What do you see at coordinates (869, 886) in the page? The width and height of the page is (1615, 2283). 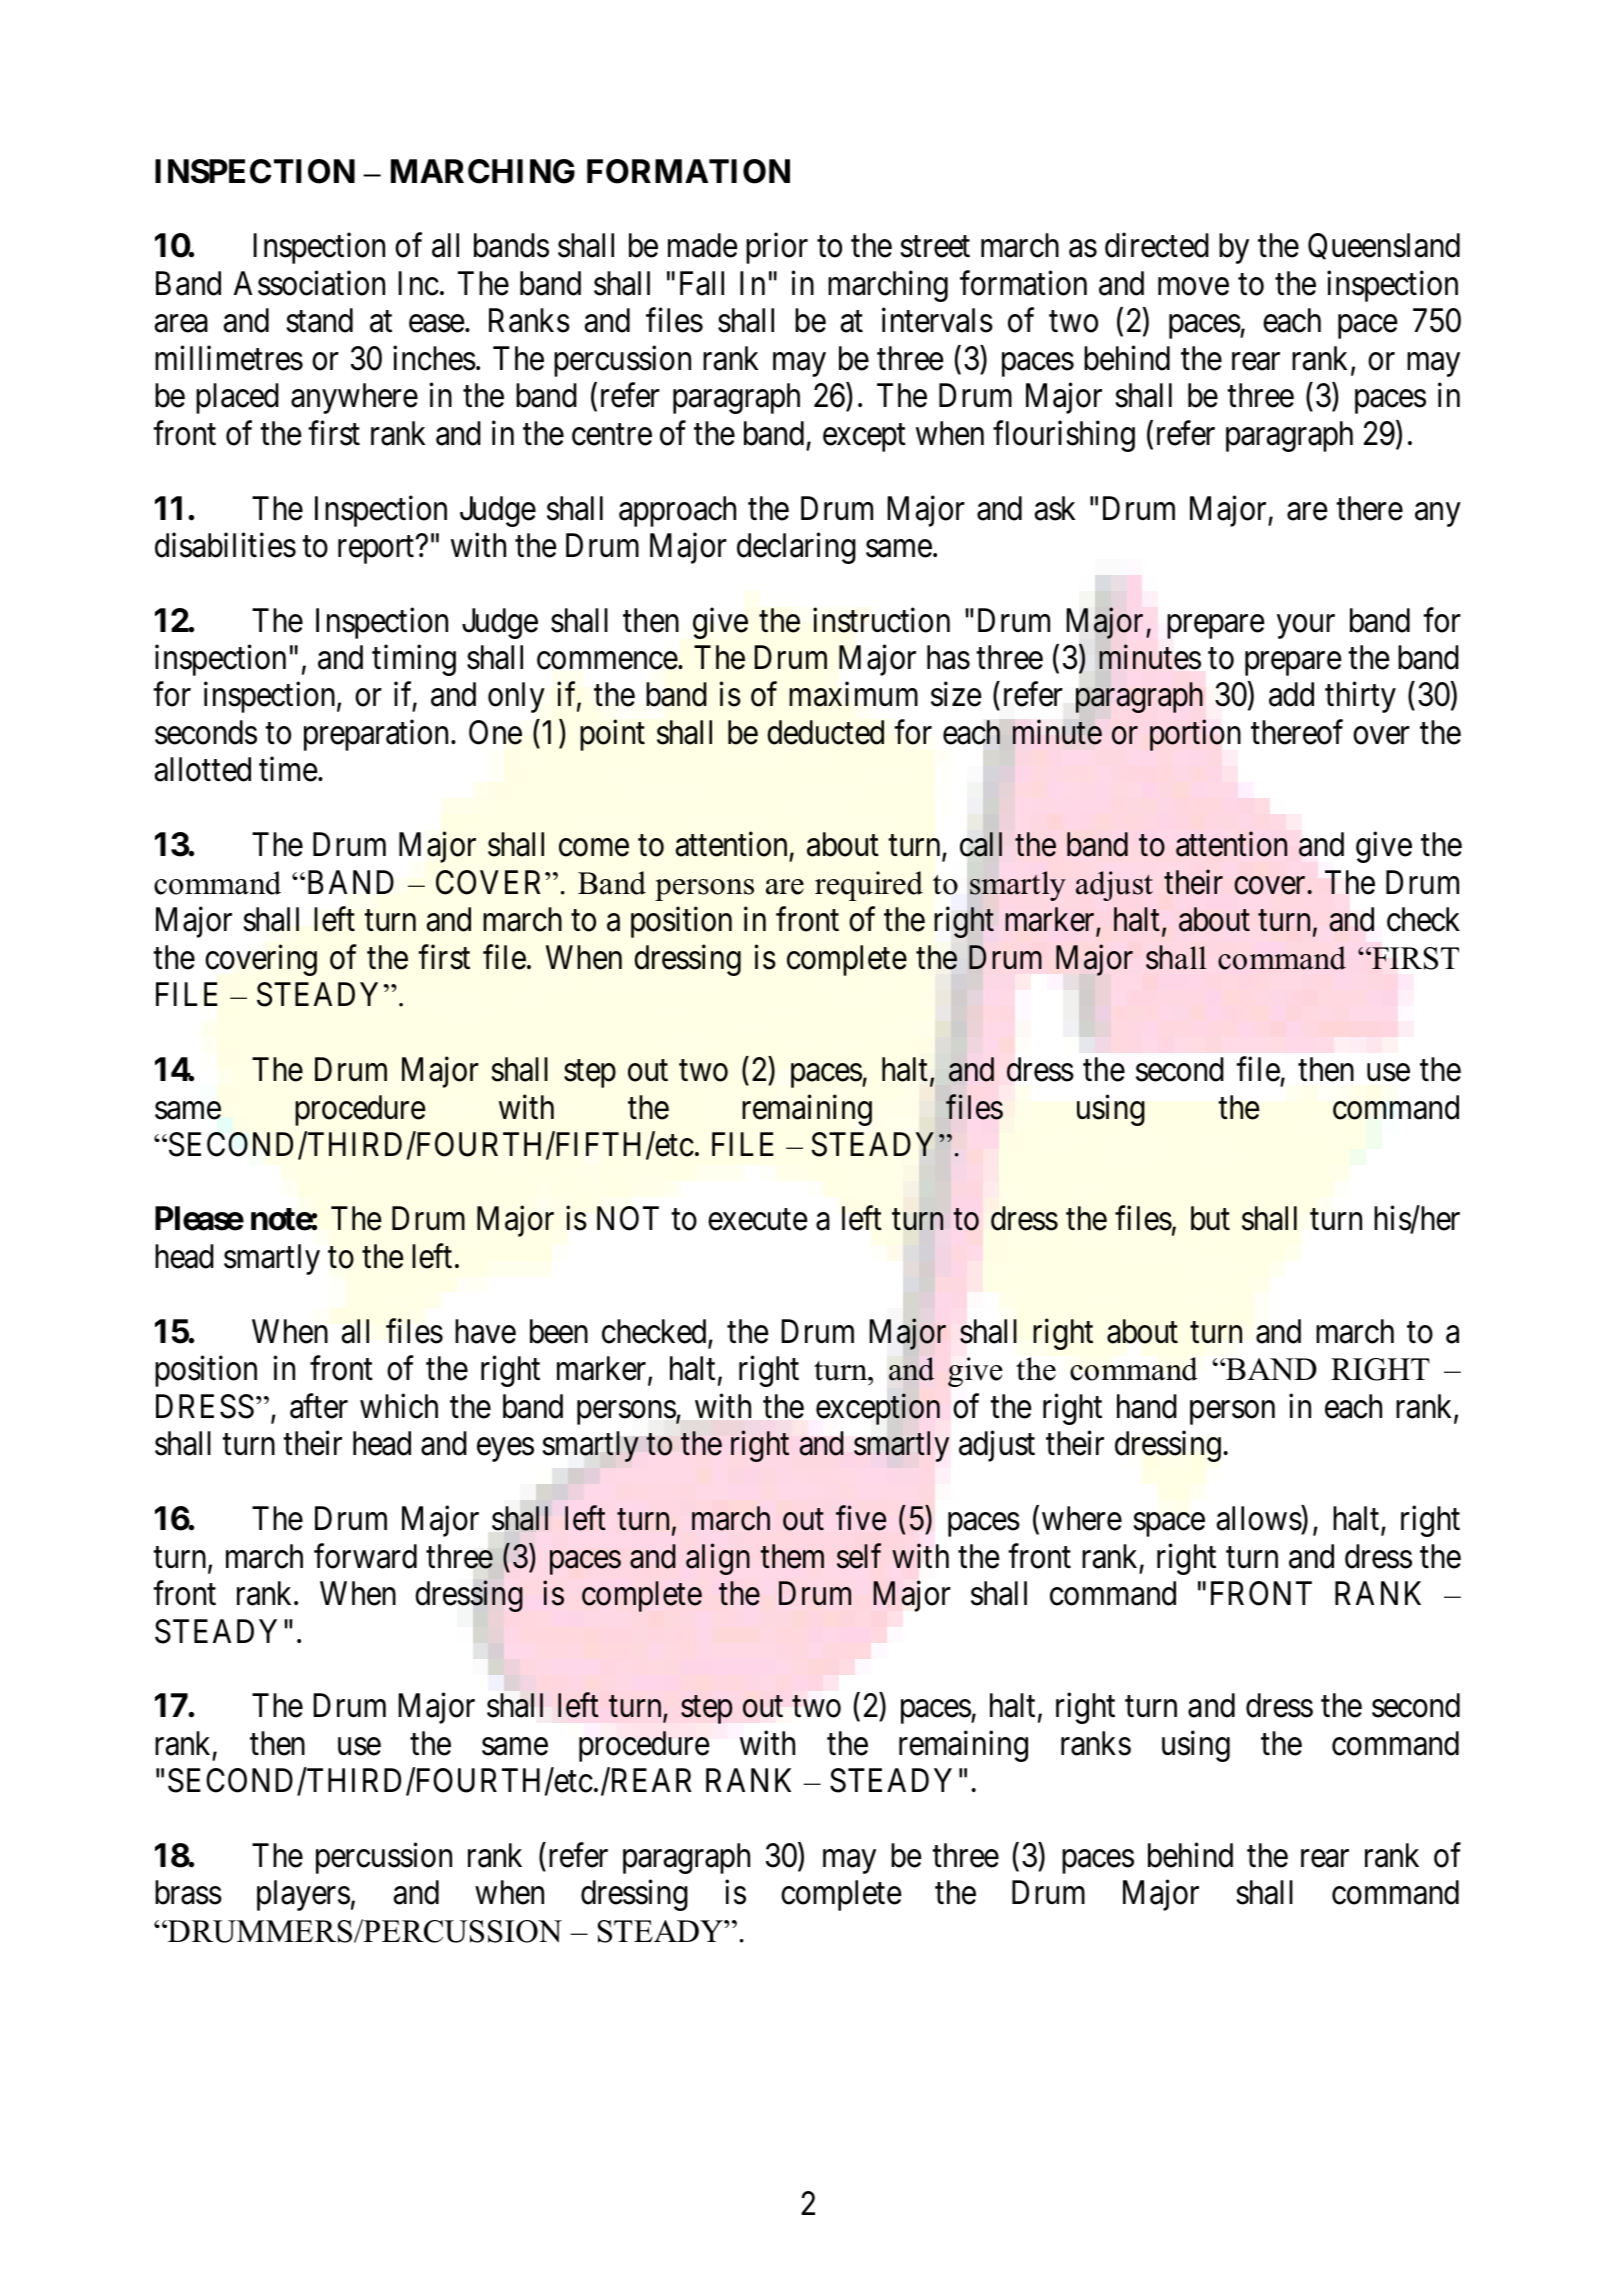 I see `required` at bounding box center [869, 886].
